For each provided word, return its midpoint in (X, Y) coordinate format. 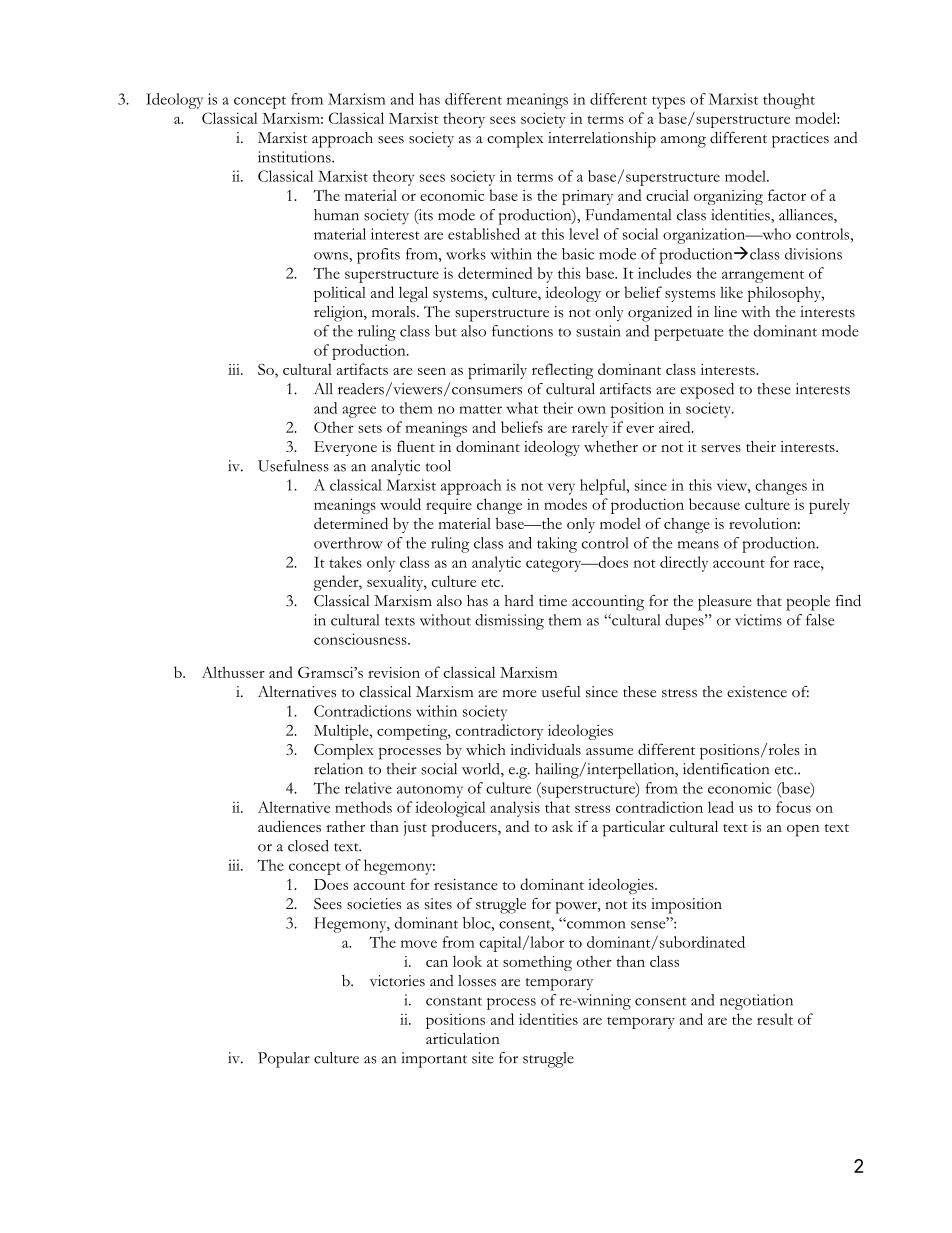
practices (800, 140)
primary (587, 197)
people (808, 603)
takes (345, 562)
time (553, 601)
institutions (295, 157)
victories (397, 981)
